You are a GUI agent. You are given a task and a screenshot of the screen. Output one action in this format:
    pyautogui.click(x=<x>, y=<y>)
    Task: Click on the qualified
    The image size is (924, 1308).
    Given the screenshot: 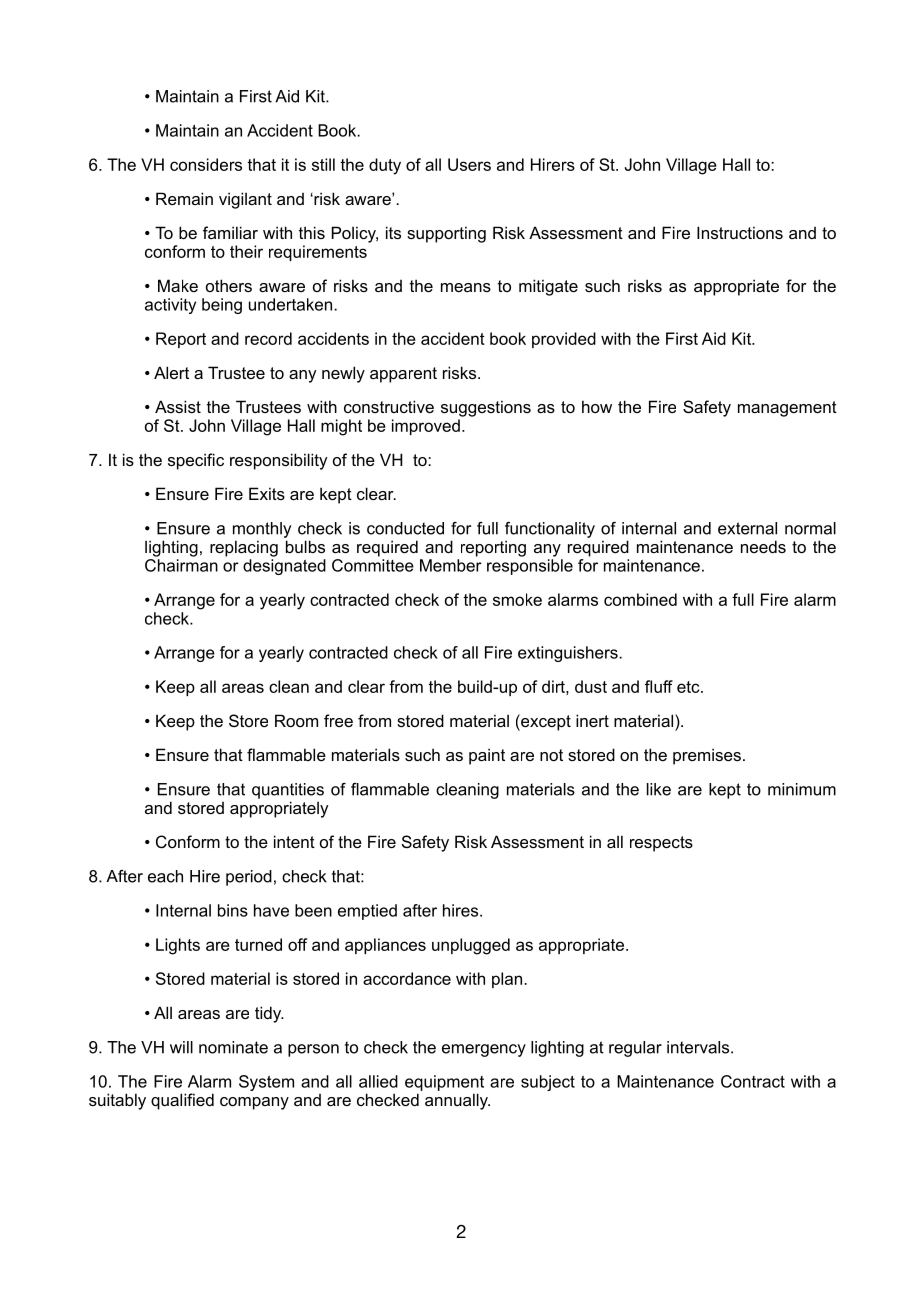 What is the action you would take?
    pyautogui.click(x=182, y=1101)
